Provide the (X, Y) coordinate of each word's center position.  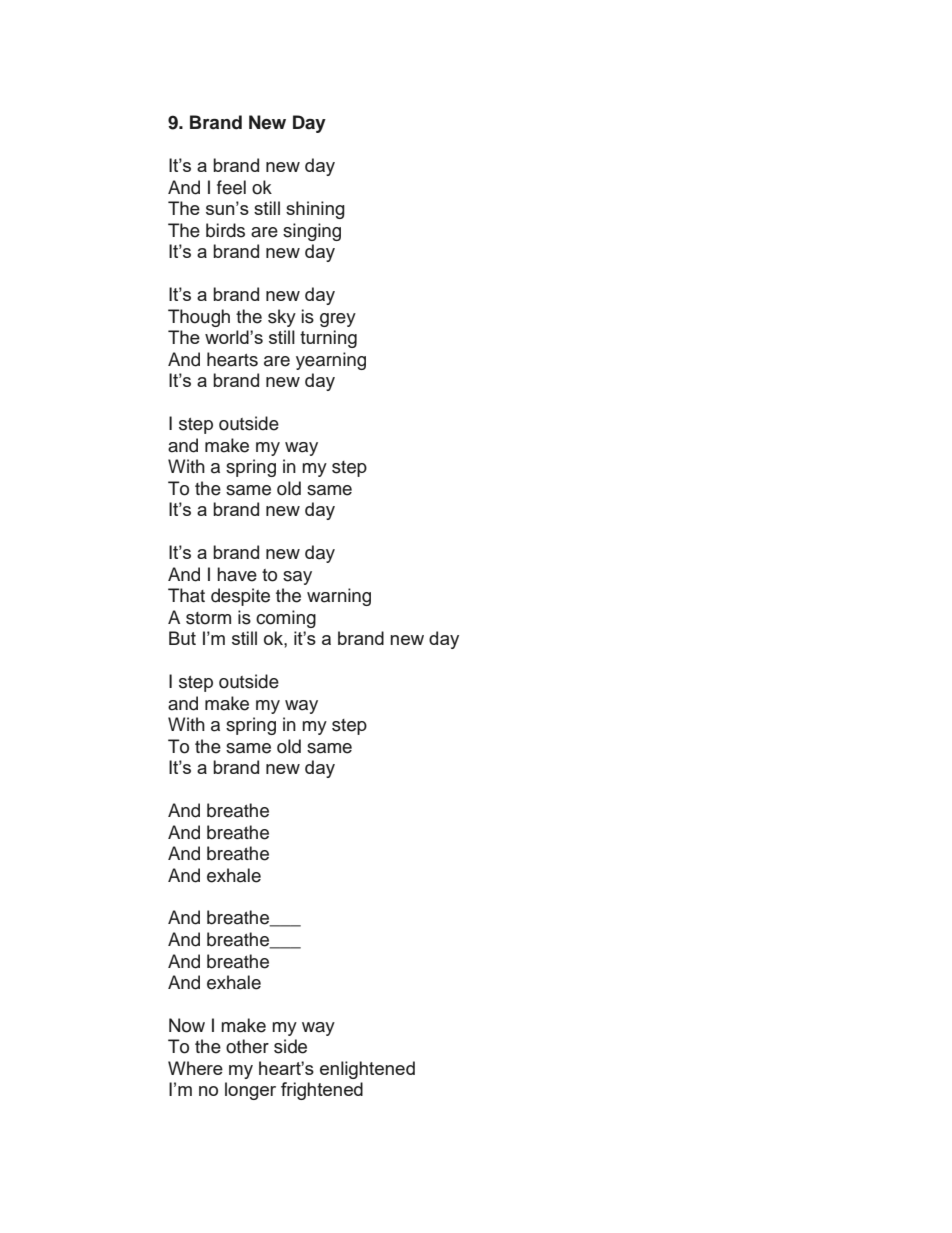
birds (225, 230)
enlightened (367, 1070)
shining (315, 210)
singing (312, 232)
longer (250, 1091)
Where (195, 1068)
